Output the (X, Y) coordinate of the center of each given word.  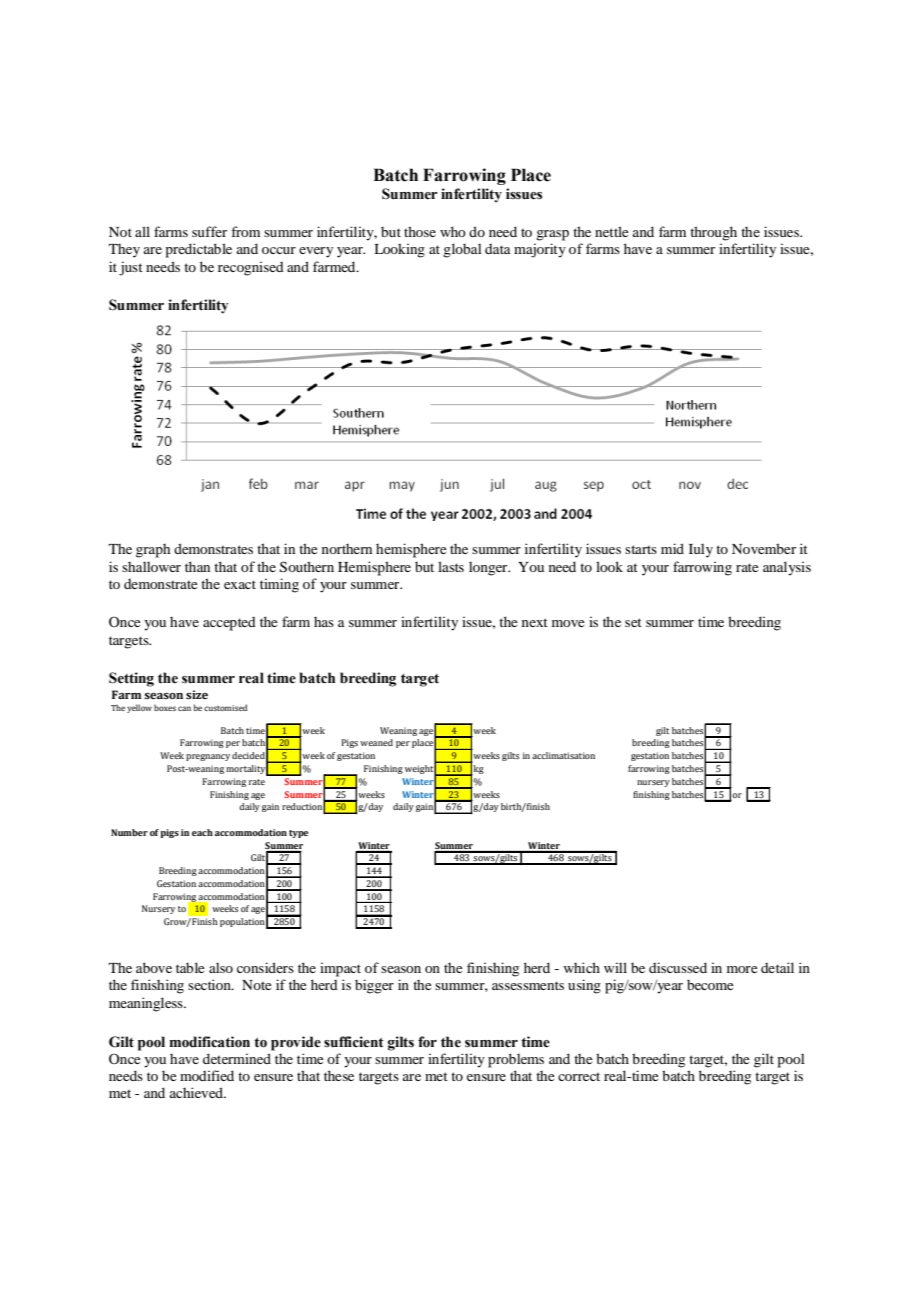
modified (207, 1075)
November (764, 548)
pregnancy (208, 757)
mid (672, 548)
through (713, 233)
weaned (376, 742)
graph (153, 551)
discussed (678, 967)
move (568, 623)
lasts (451, 566)
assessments (528, 985)
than (197, 566)
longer (489, 569)
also (221, 968)
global (462, 250)
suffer (209, 231)
